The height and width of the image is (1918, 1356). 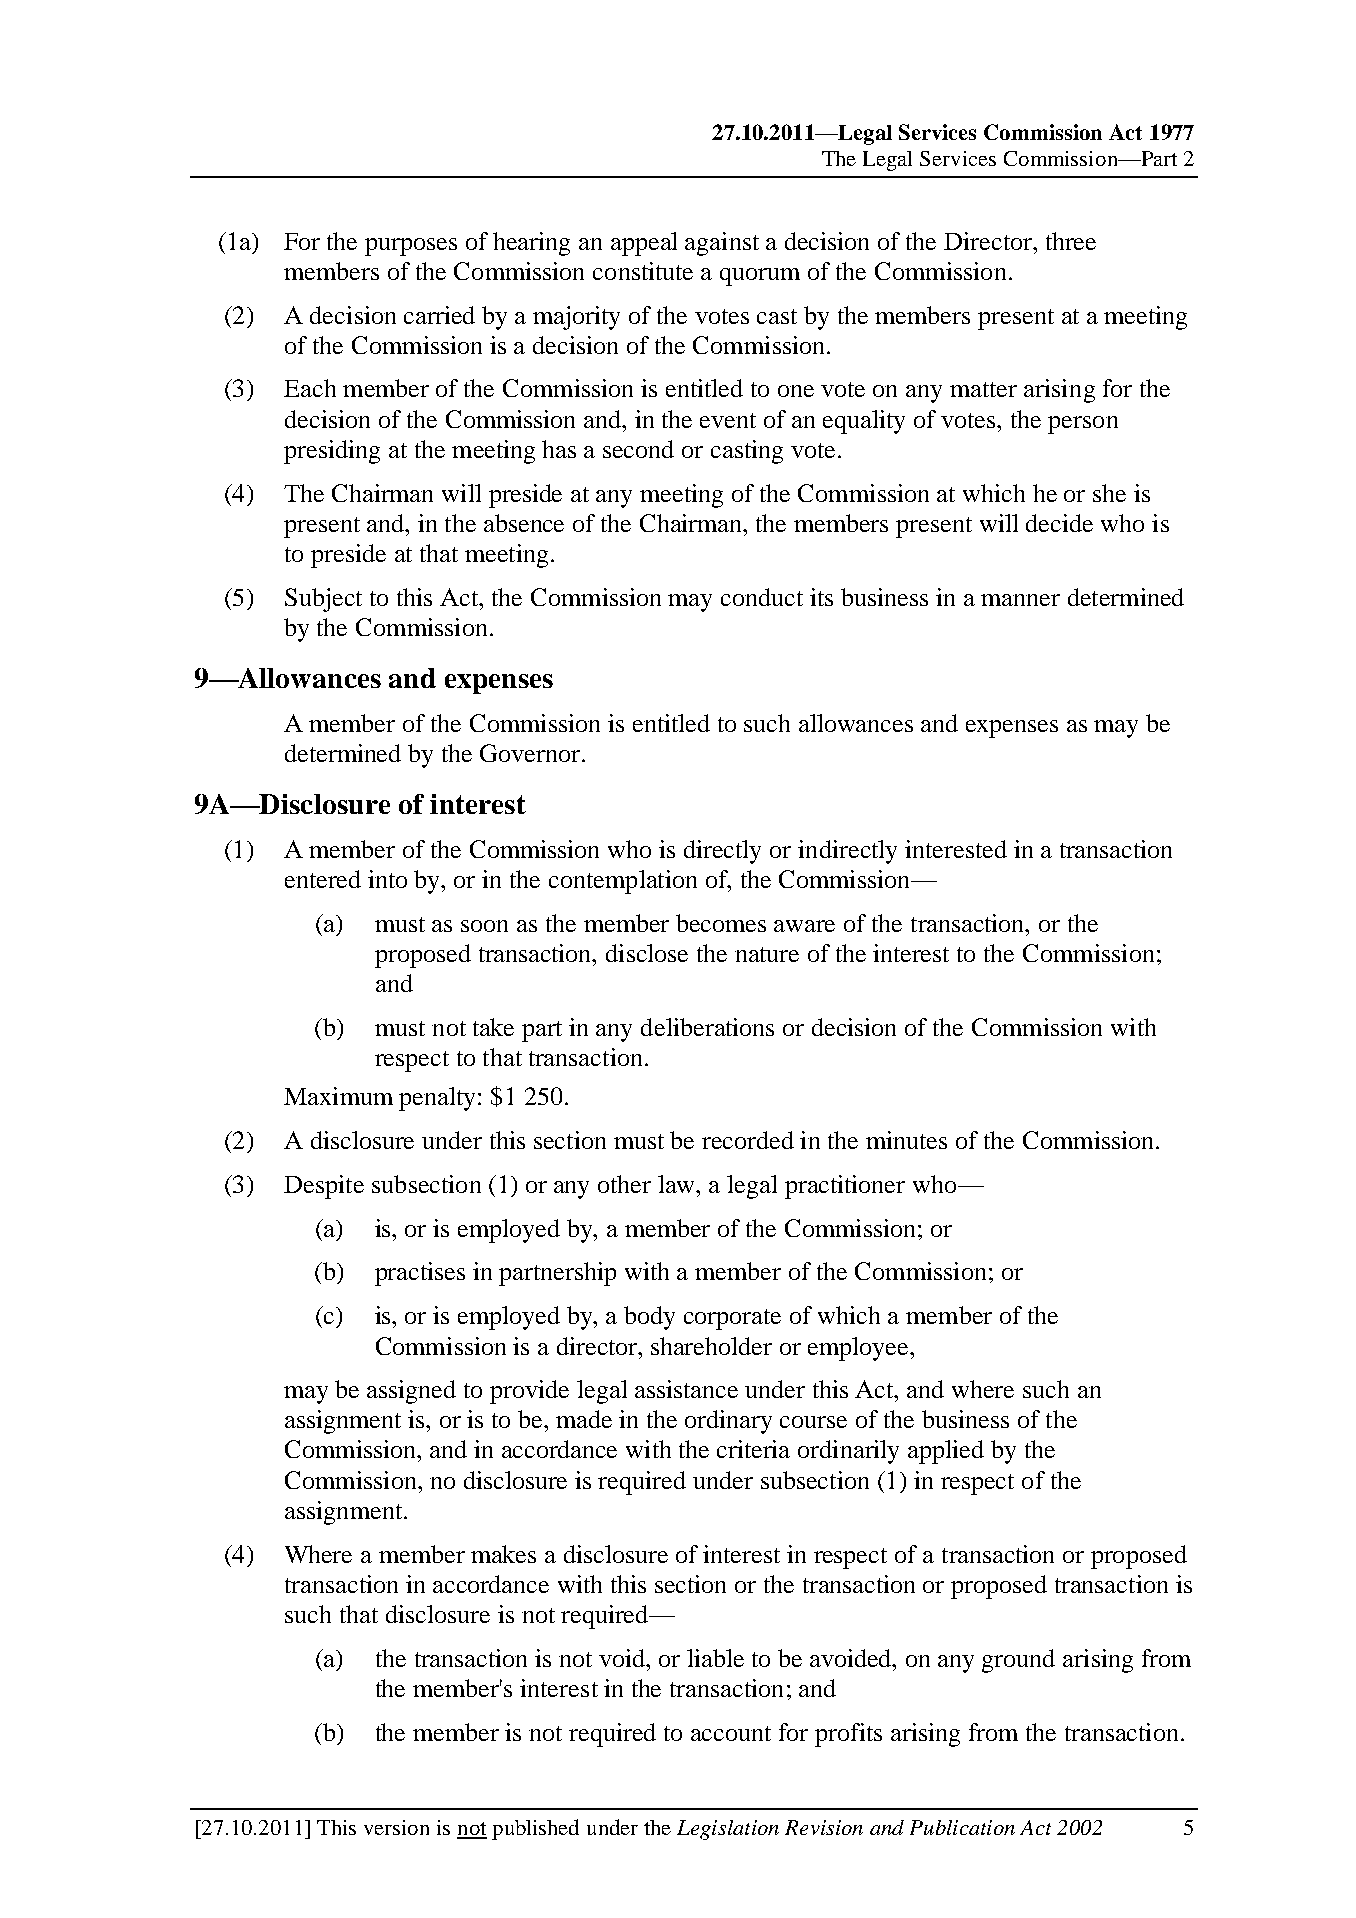 What do you see at coordinates (722, 244) in the image?
I see `against` at bounding box center [722, 244].
